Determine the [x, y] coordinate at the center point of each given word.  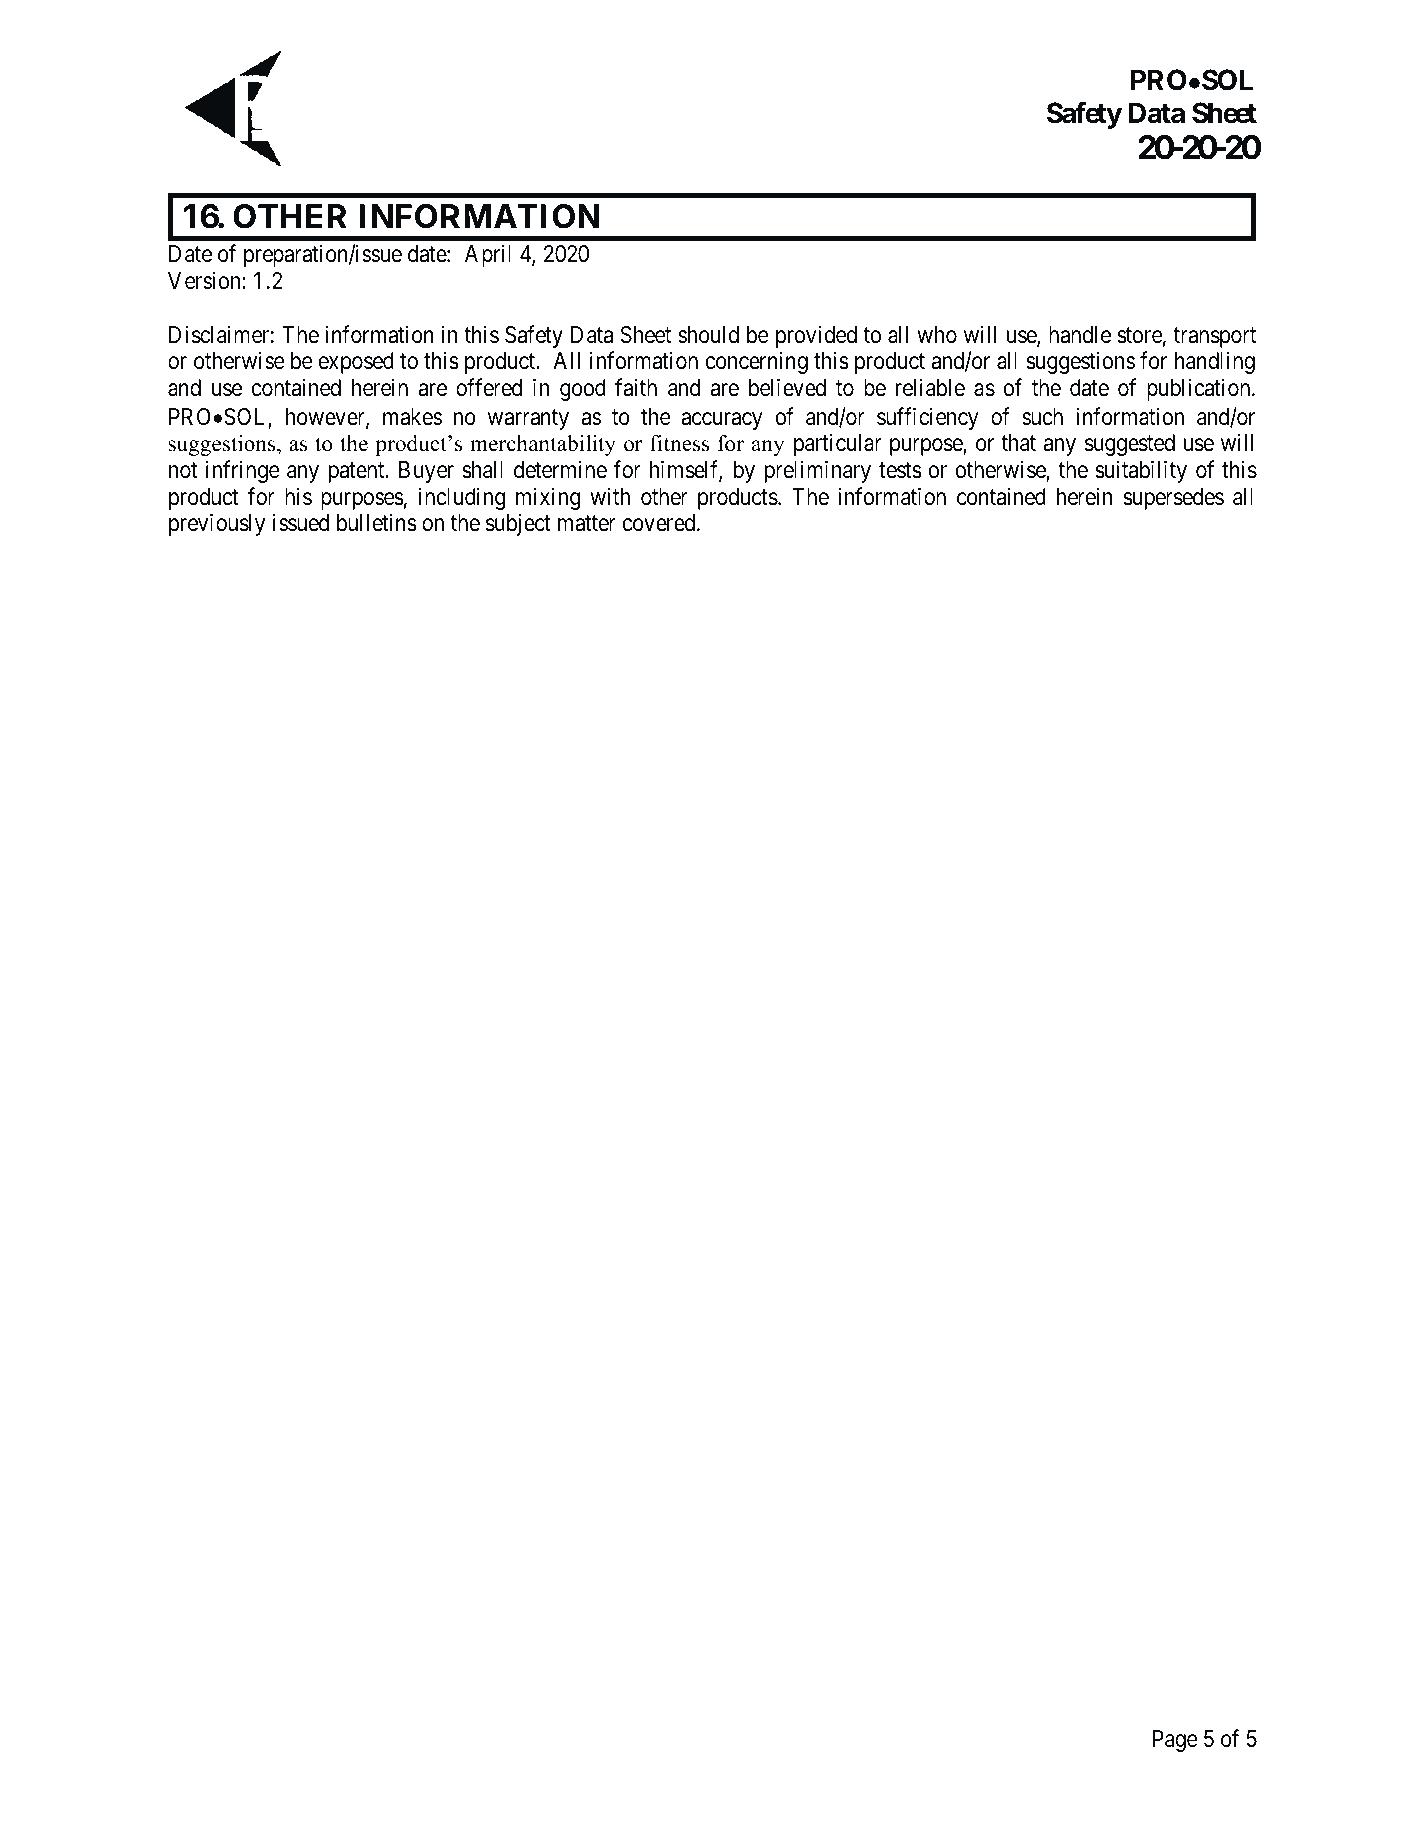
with [610, 496]
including [462, 498]
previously [217, 525]
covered [660, 523]
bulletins [377, 523]
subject [518, 525]
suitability [1141, 471]
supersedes [1173, 499]
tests [900, 471]
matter [587, 524]
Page [1175, 1741]
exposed [356, 363]
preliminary [818, 471]
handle [1080, 335]
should [708, 335]
